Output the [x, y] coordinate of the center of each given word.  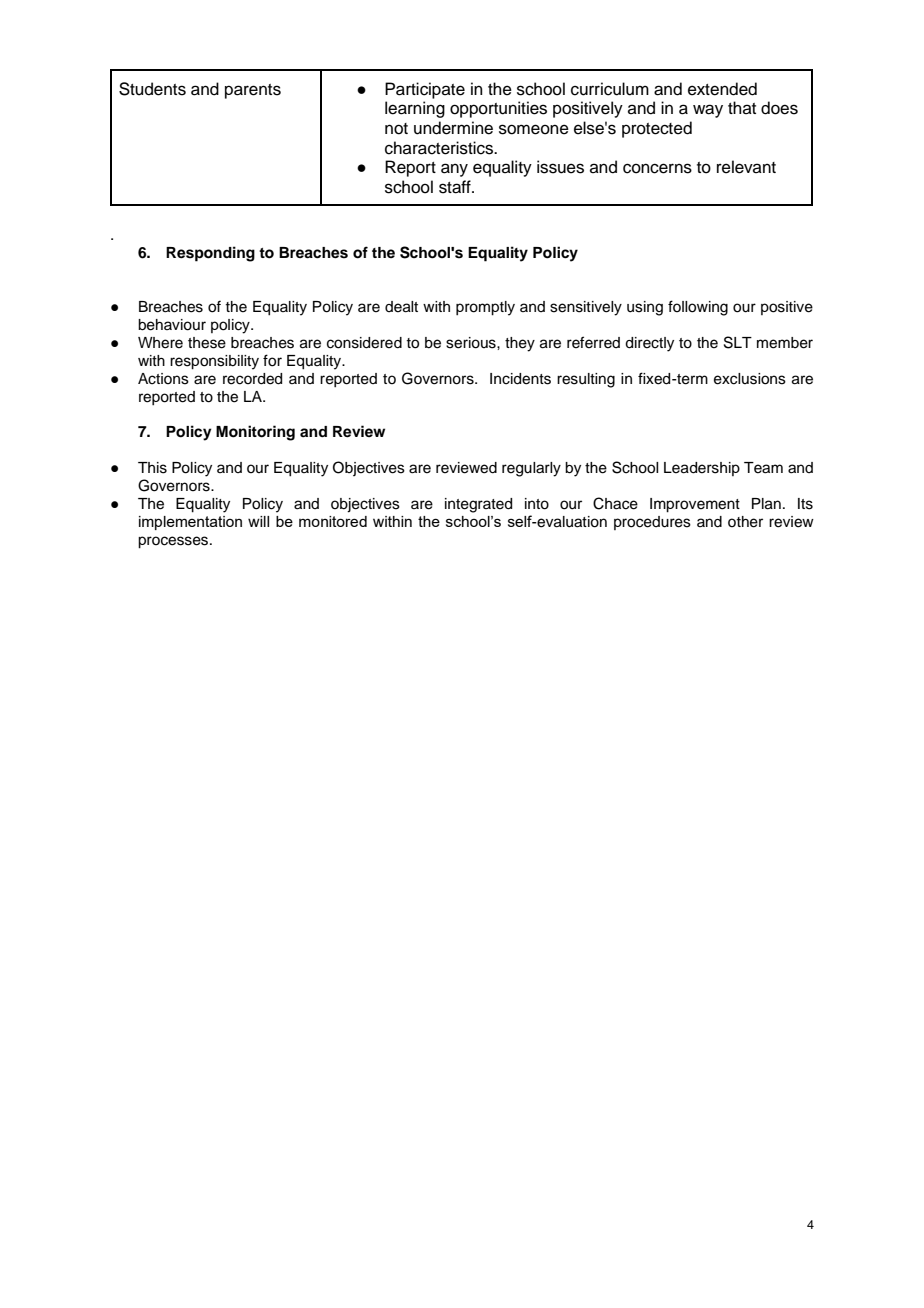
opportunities [498, 109]
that [742, 107]
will [258, 521]
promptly [485, 308]
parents [253, 91]
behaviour [172, 325]
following [698, 308]
